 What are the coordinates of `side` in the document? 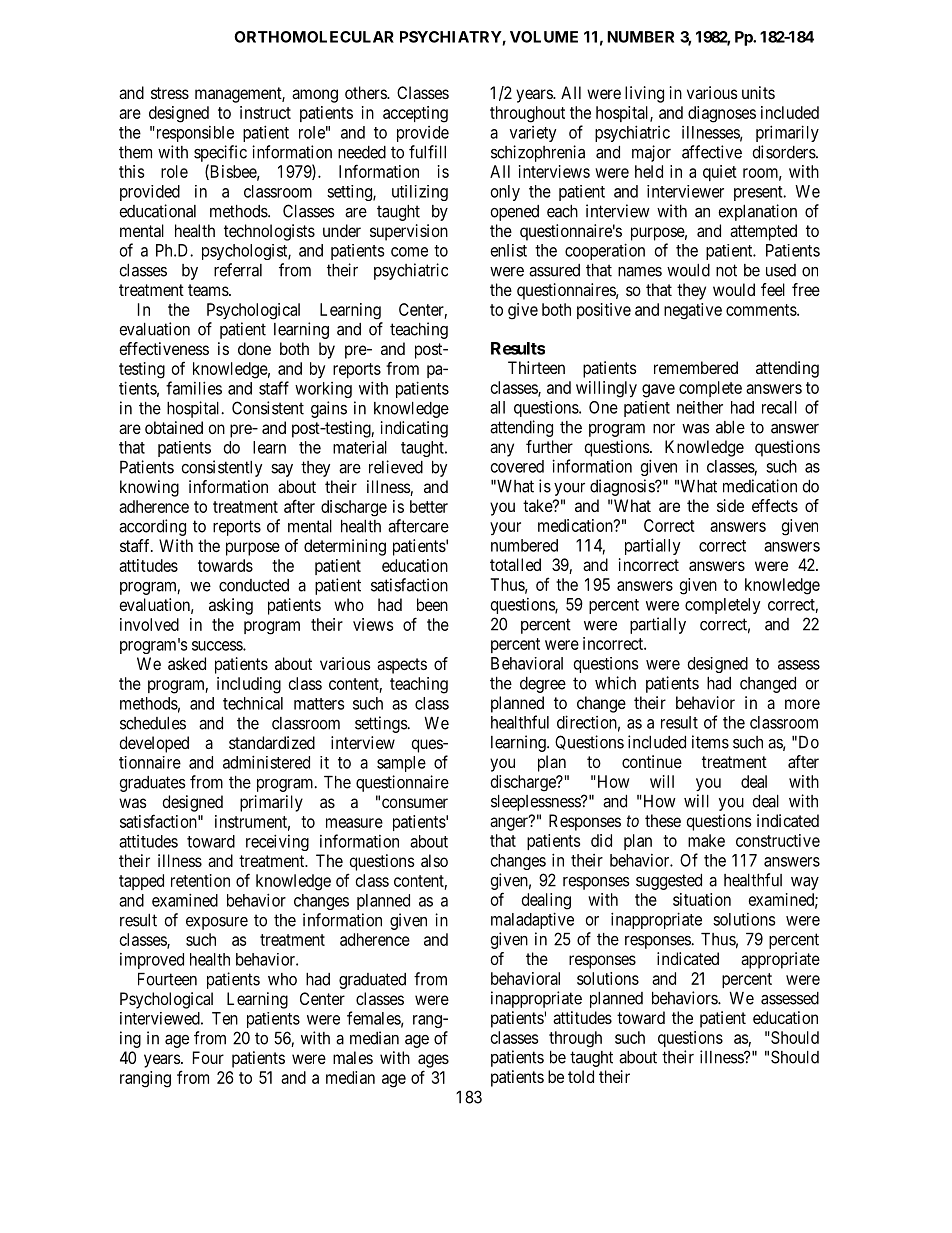 It's located at (730, 505).
